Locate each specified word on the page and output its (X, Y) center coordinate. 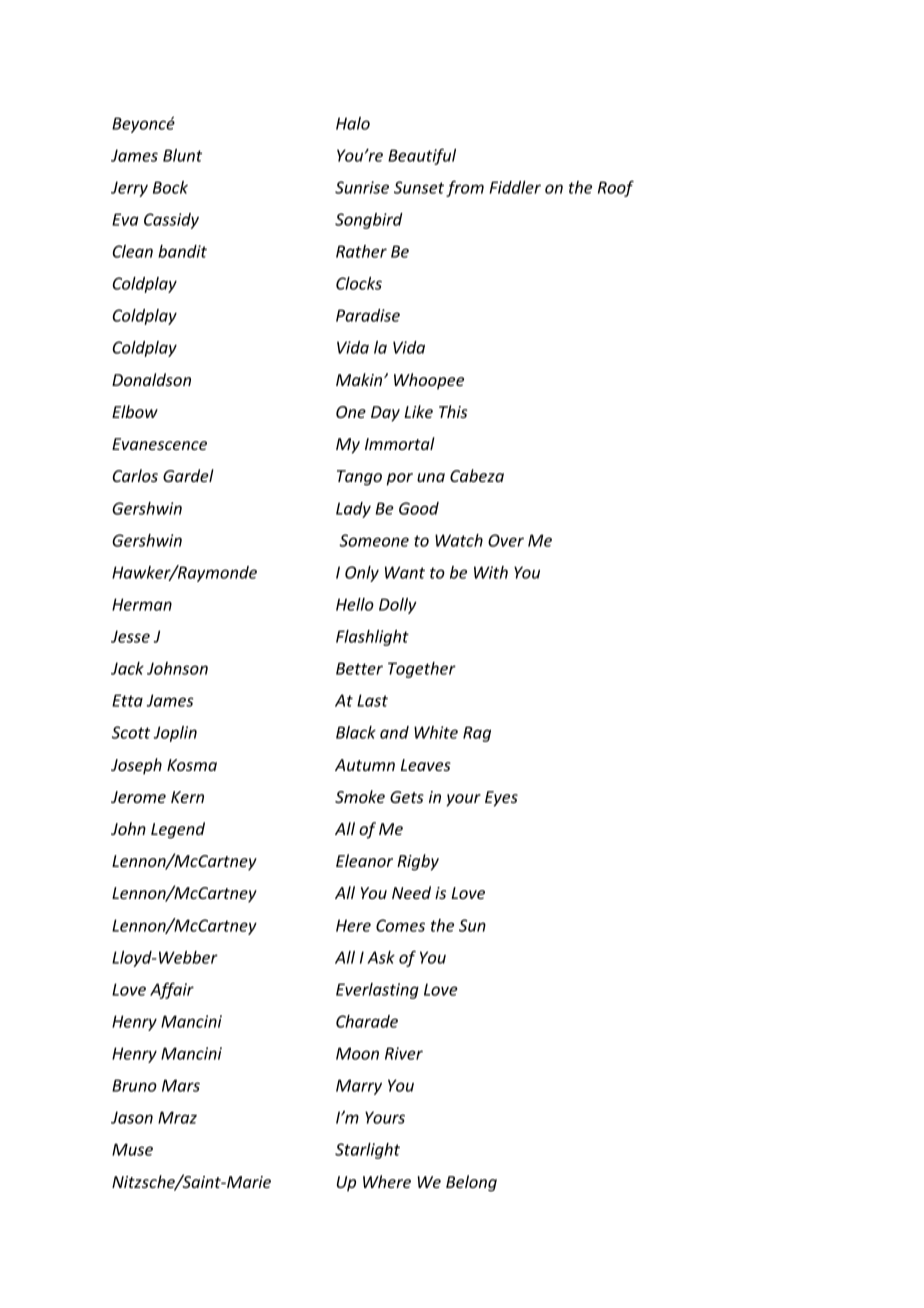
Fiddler (515, 187)
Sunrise (362, 187)
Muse (132, 1149)
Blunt (182, 155)
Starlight (367, 1151)
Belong (471, 1183)
